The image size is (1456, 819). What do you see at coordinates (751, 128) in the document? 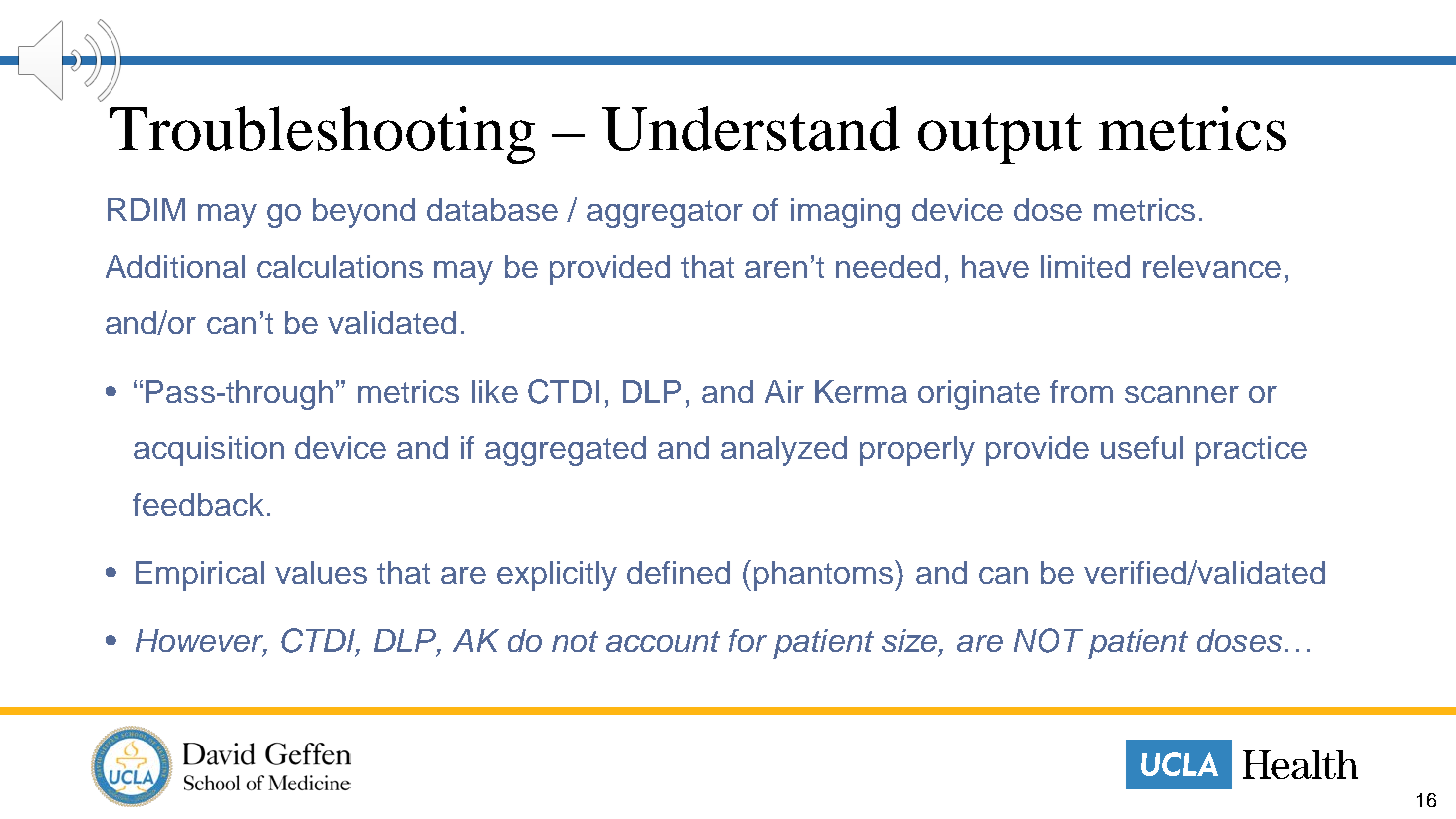
I see `Understand` at bounding box center [751, 128].
